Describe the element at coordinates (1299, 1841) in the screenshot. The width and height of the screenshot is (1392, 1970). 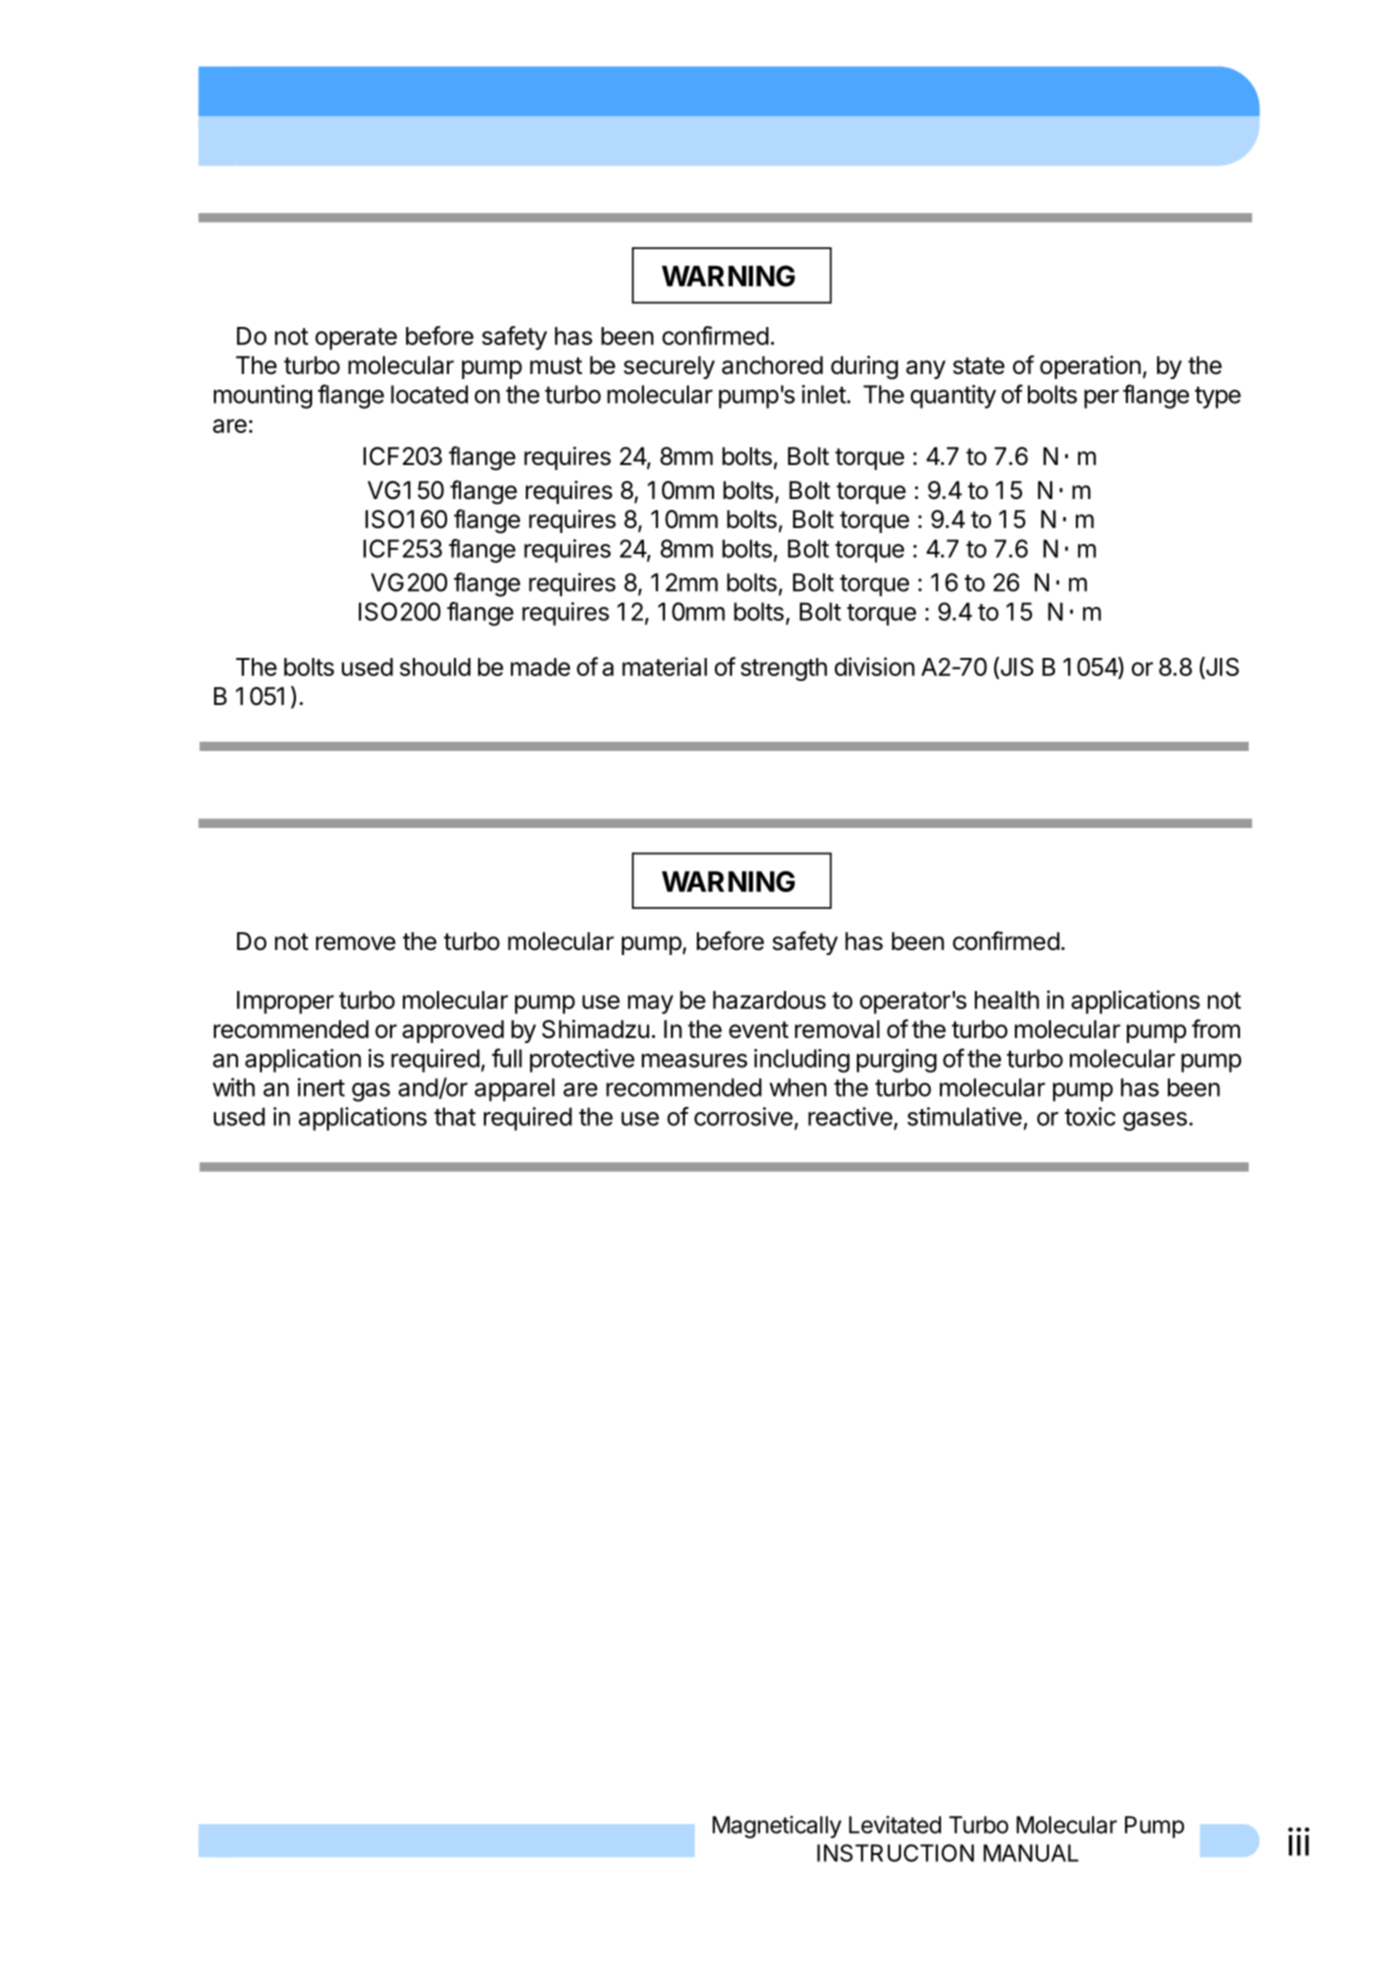
I see `iii` at that location.
